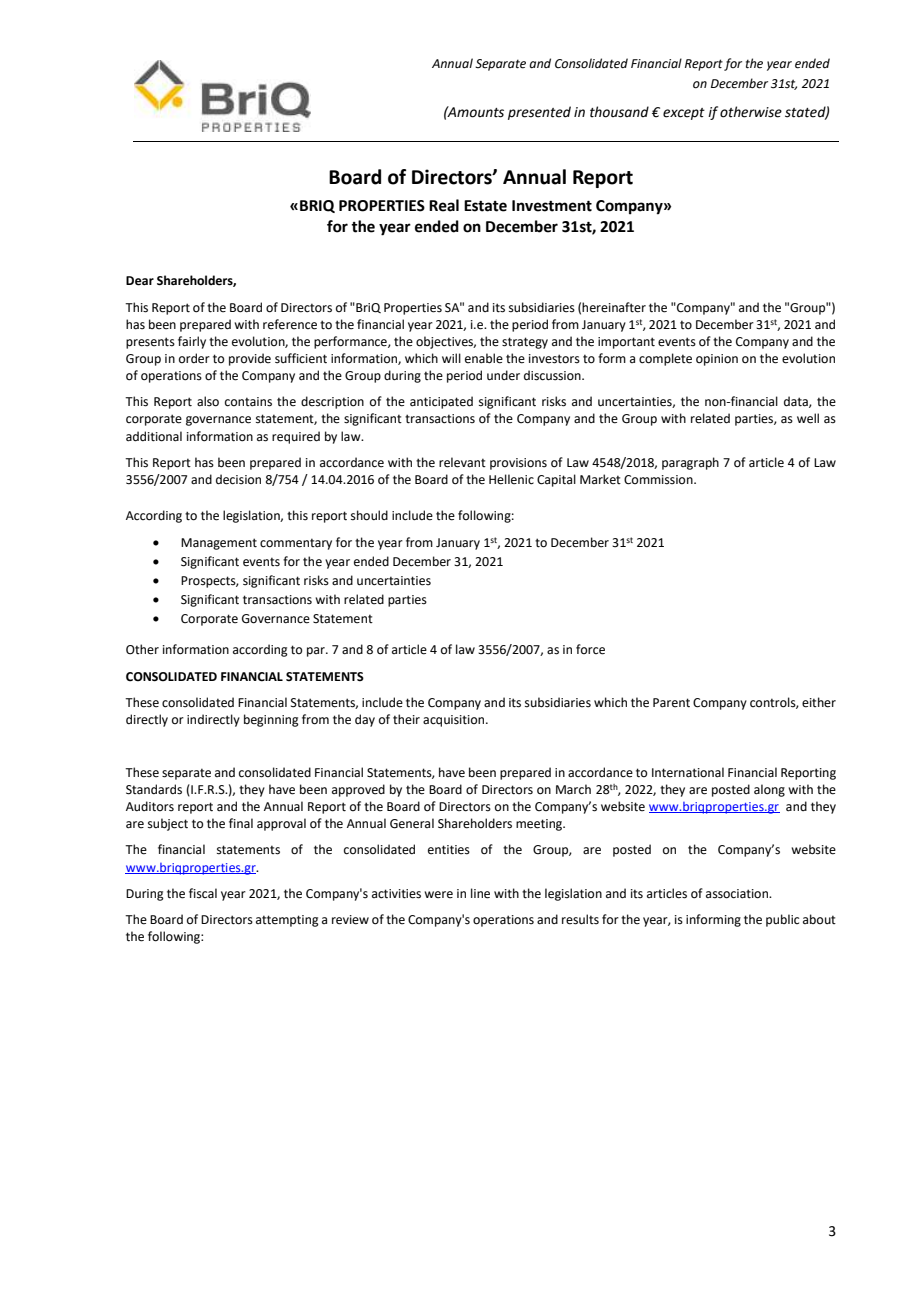 Image resolution: width=924 pixels, height=1308 pixels. Describe the element at coordinates (444, 205) in the screenshot. I see `Real` at that location.
